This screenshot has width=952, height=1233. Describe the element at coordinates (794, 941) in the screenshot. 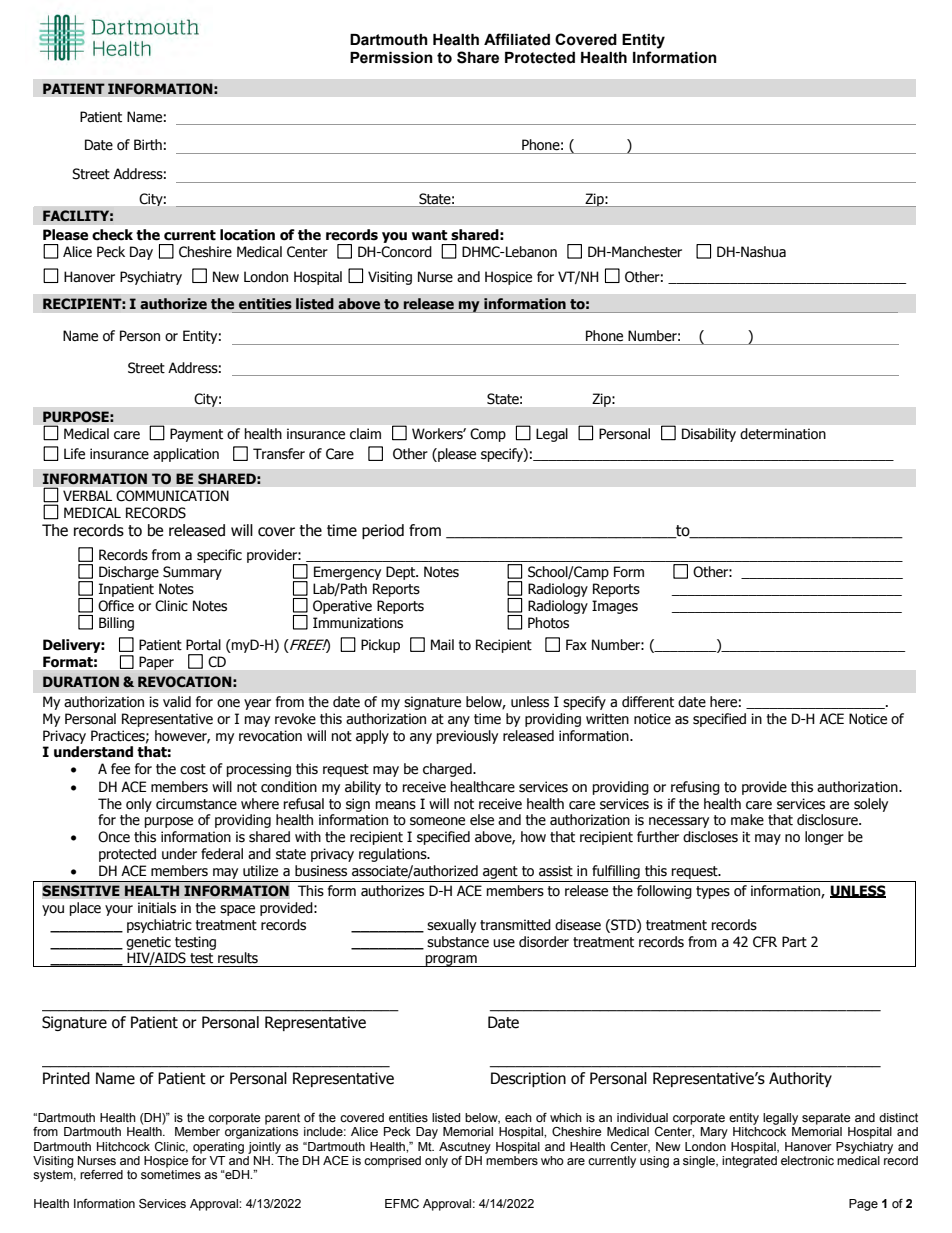

I see `Part` at that location.
